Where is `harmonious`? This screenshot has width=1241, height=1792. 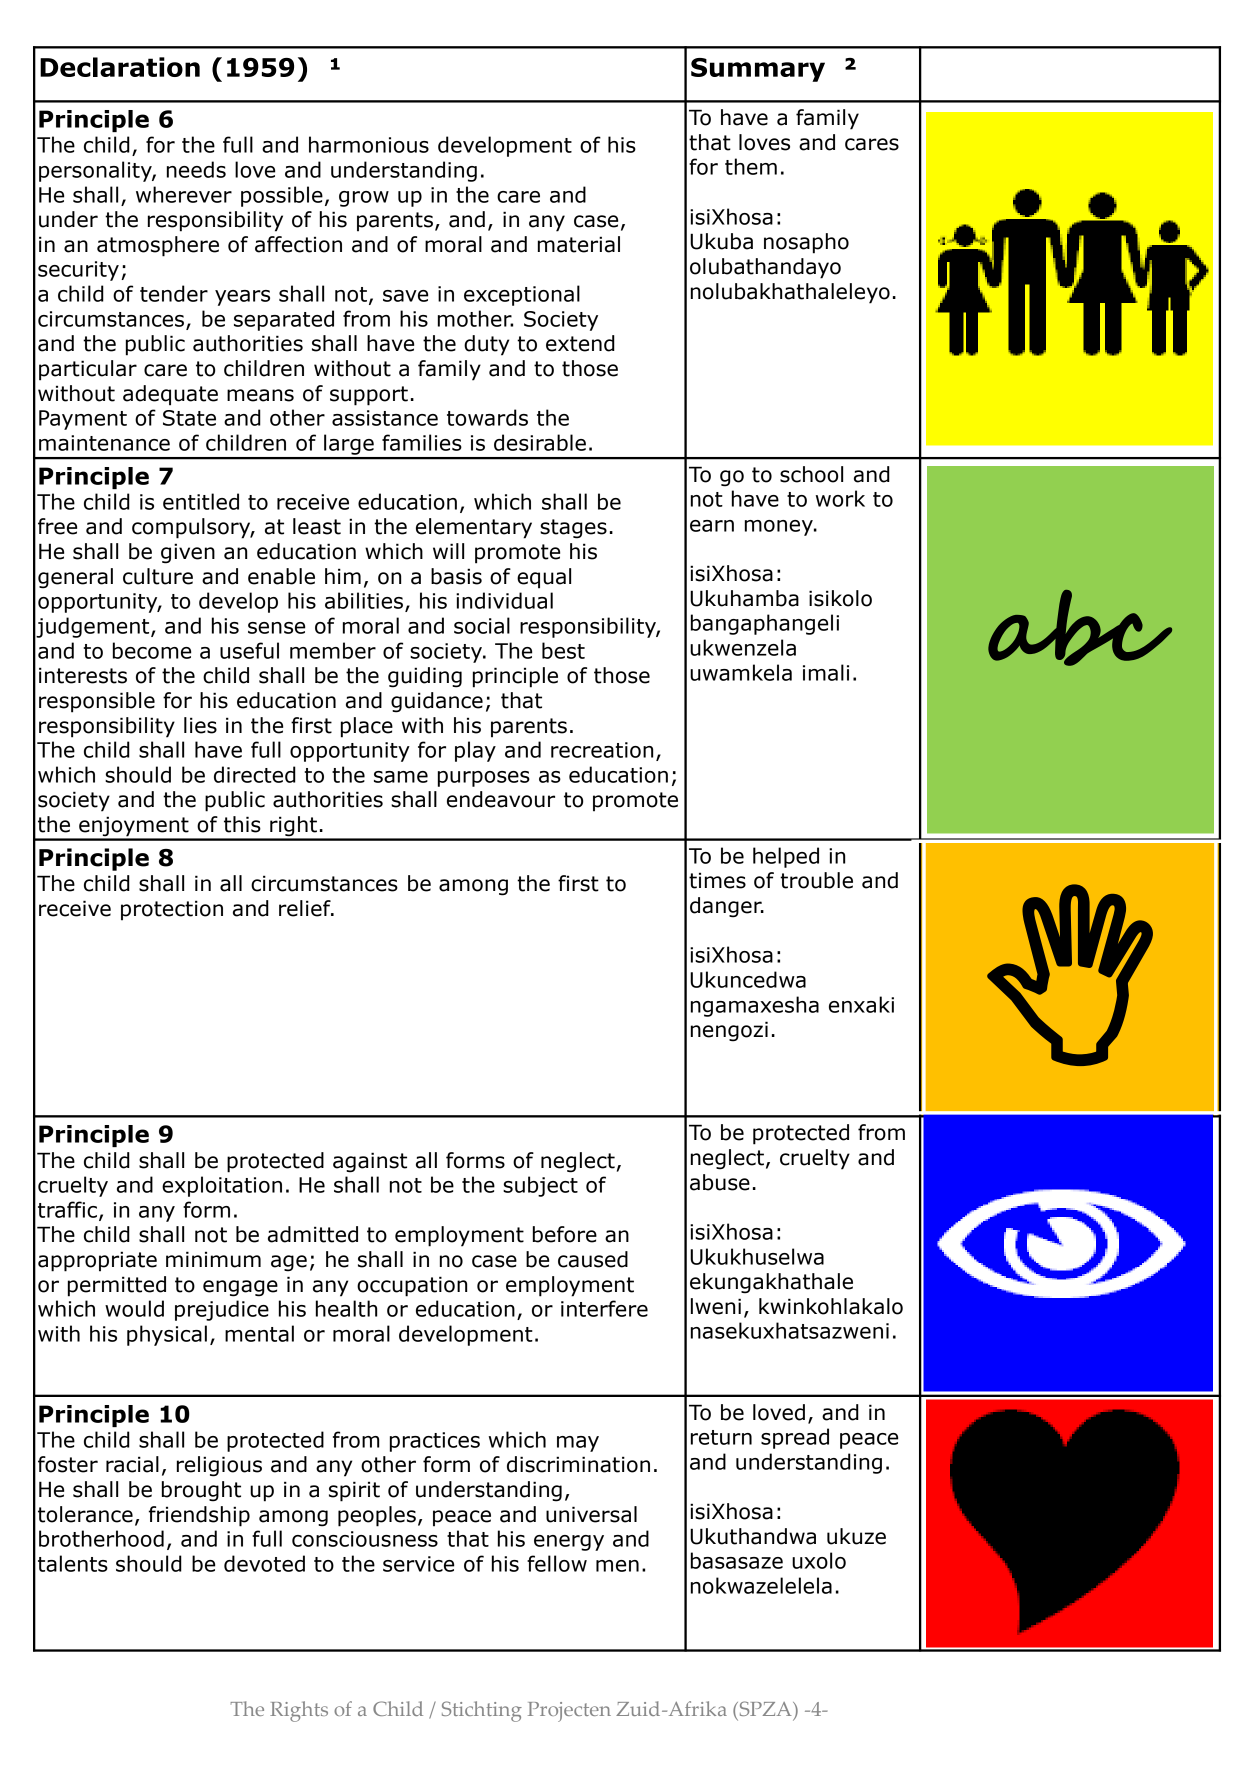 harmonious is located at coordinates (369, 144).
